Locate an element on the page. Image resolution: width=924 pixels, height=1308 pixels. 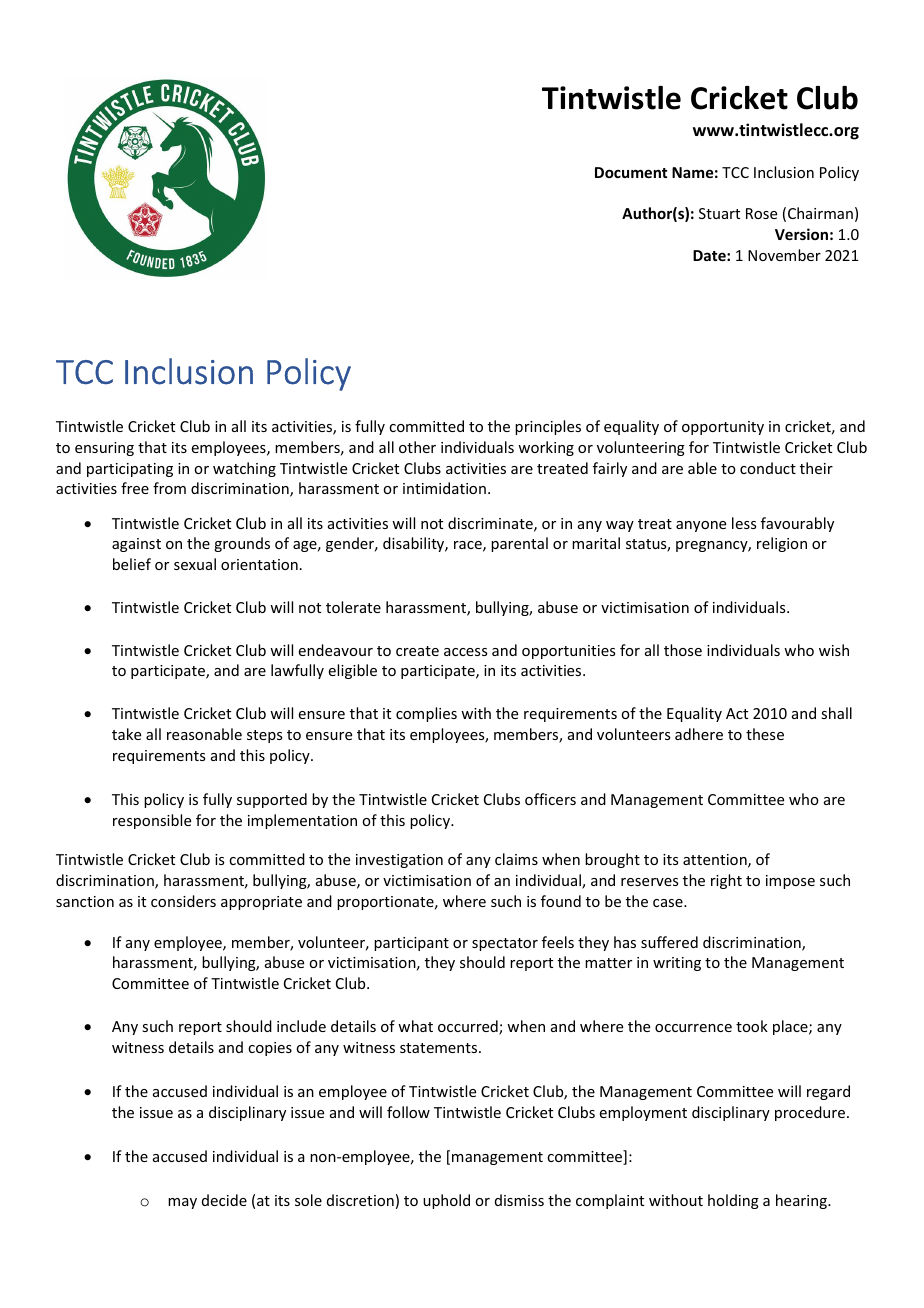
ensuring is located at coordinates (104, 449).
